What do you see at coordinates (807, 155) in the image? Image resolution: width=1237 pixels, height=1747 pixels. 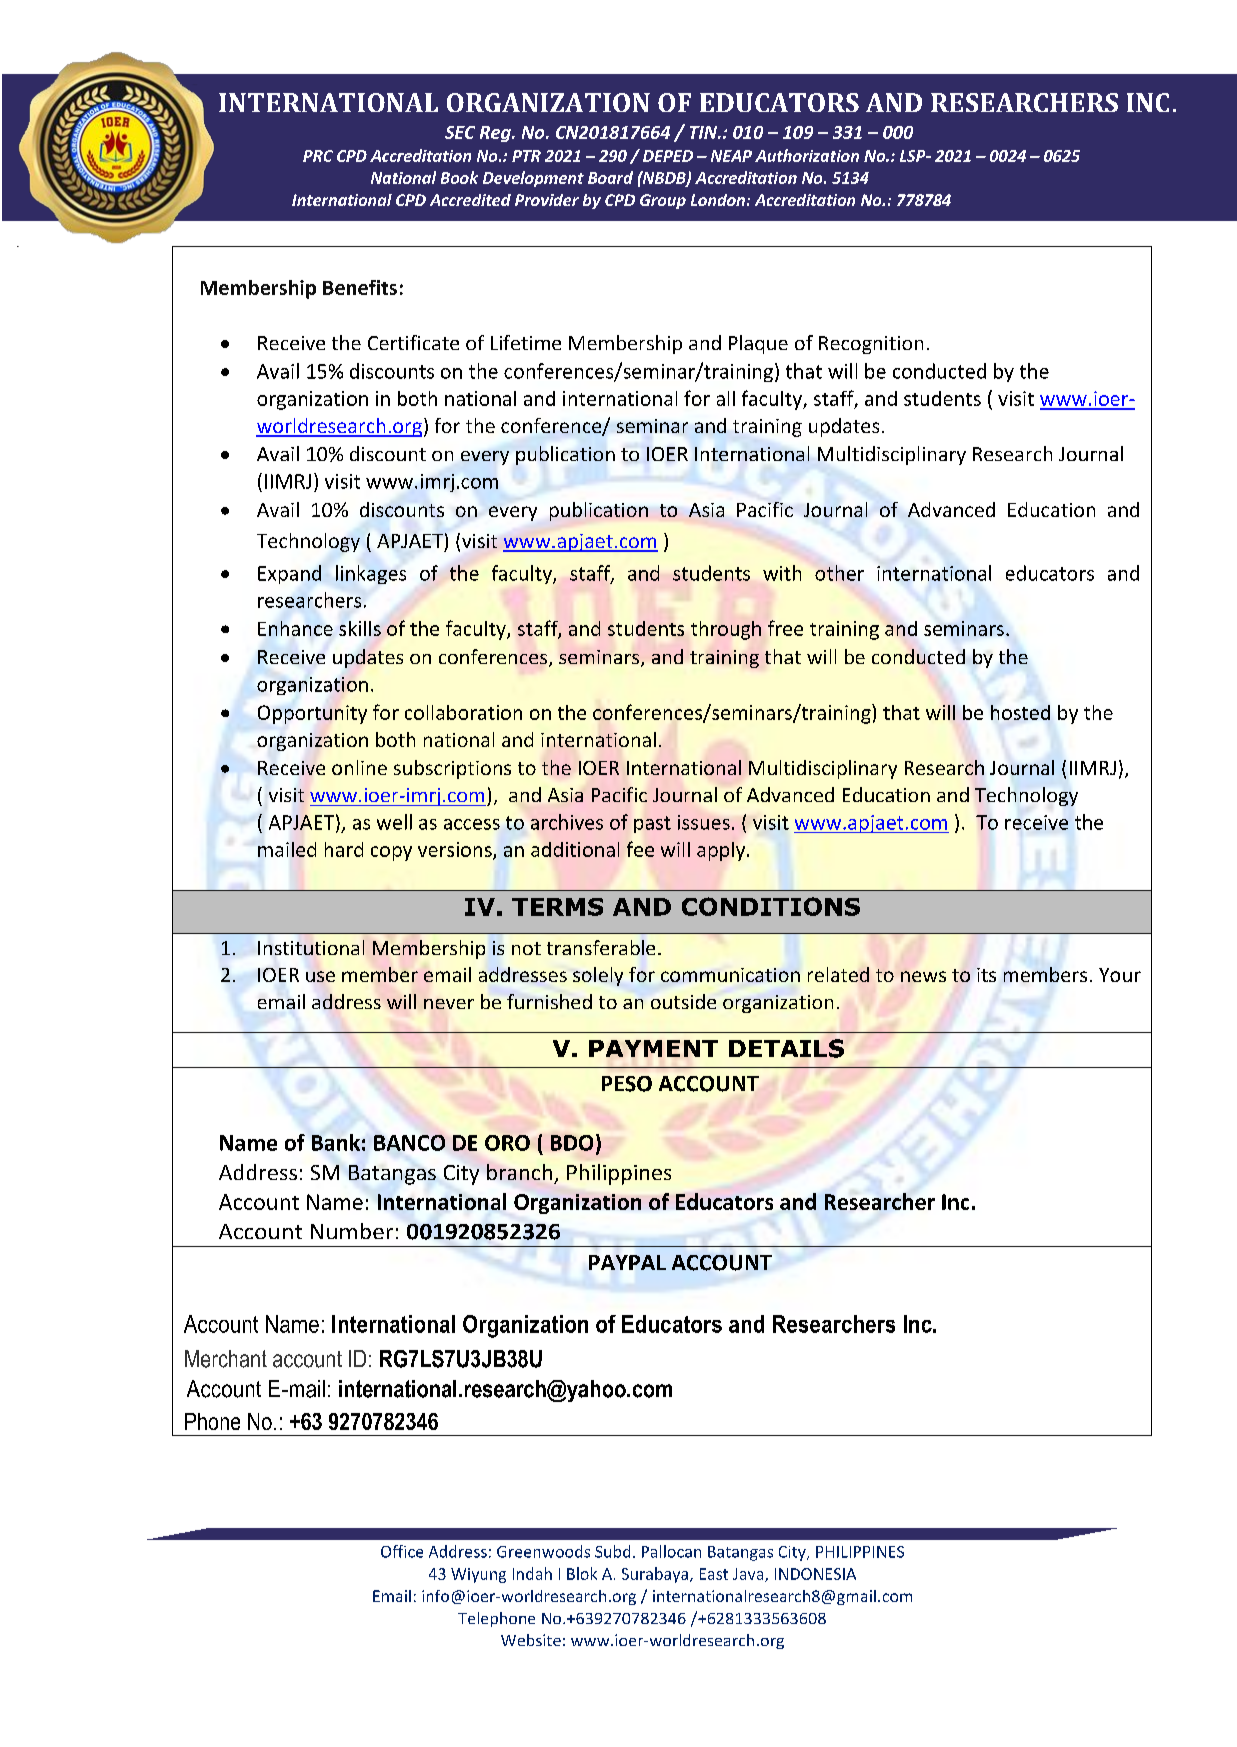 I see `Authorization` at bounding box center [807, 155].
